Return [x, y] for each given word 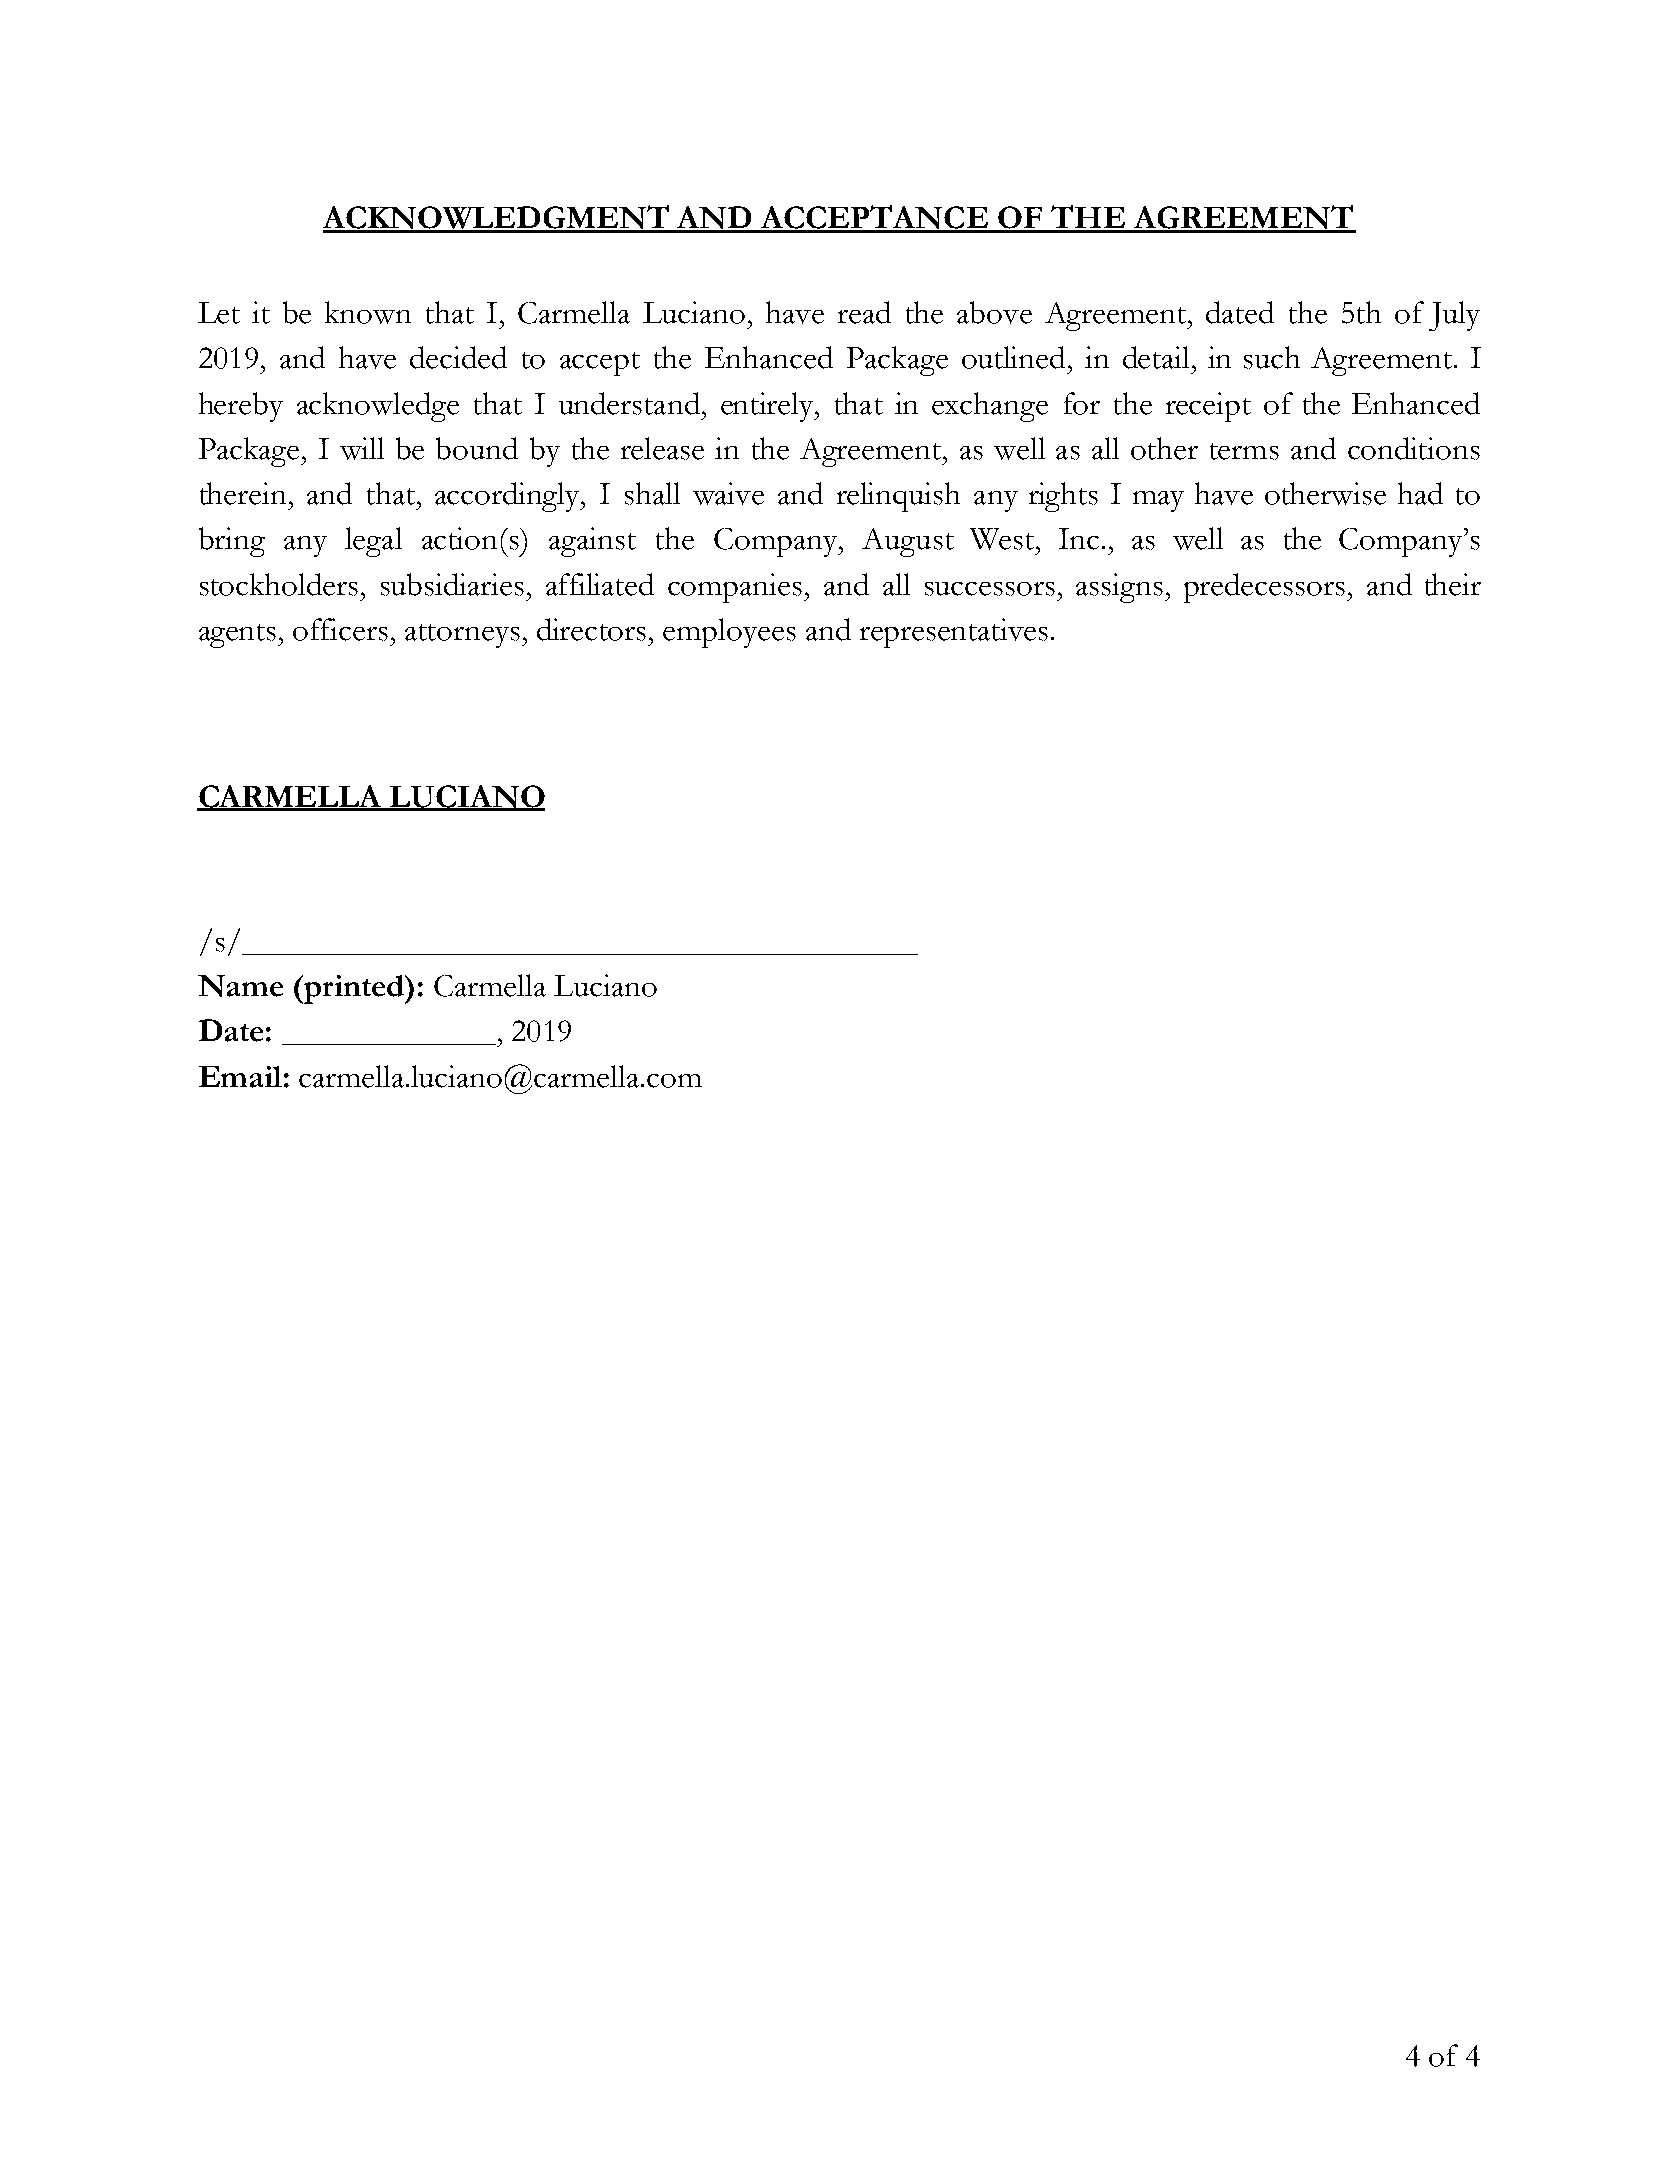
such [1272, 357]
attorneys [462, 636]
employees [729, 633]
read [864, 312]
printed [354, 989]
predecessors [1264, 588]
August [908, 542]
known [368, 312]
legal [373, 542]
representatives [954, 633]
